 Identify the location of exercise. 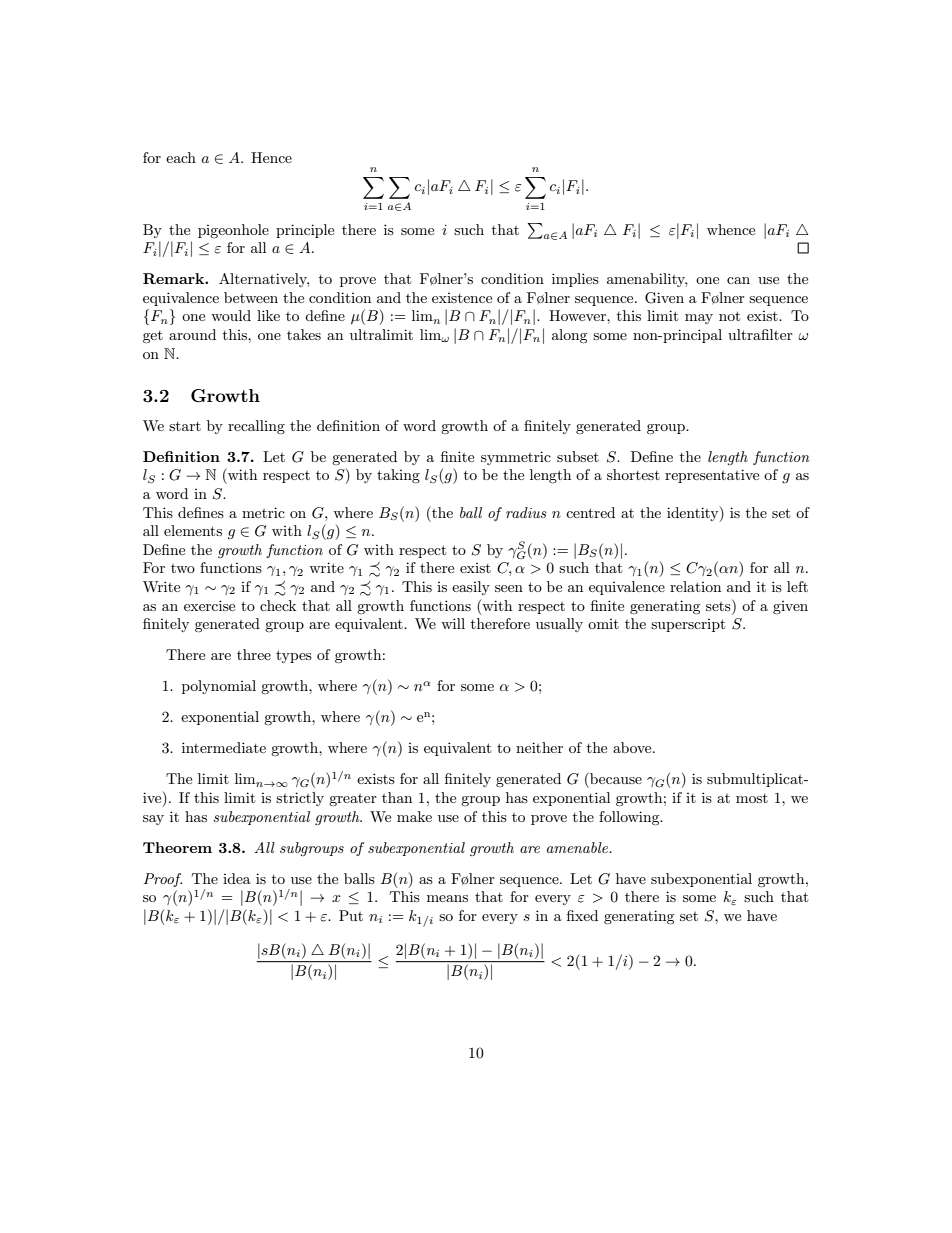
(209, 605).
